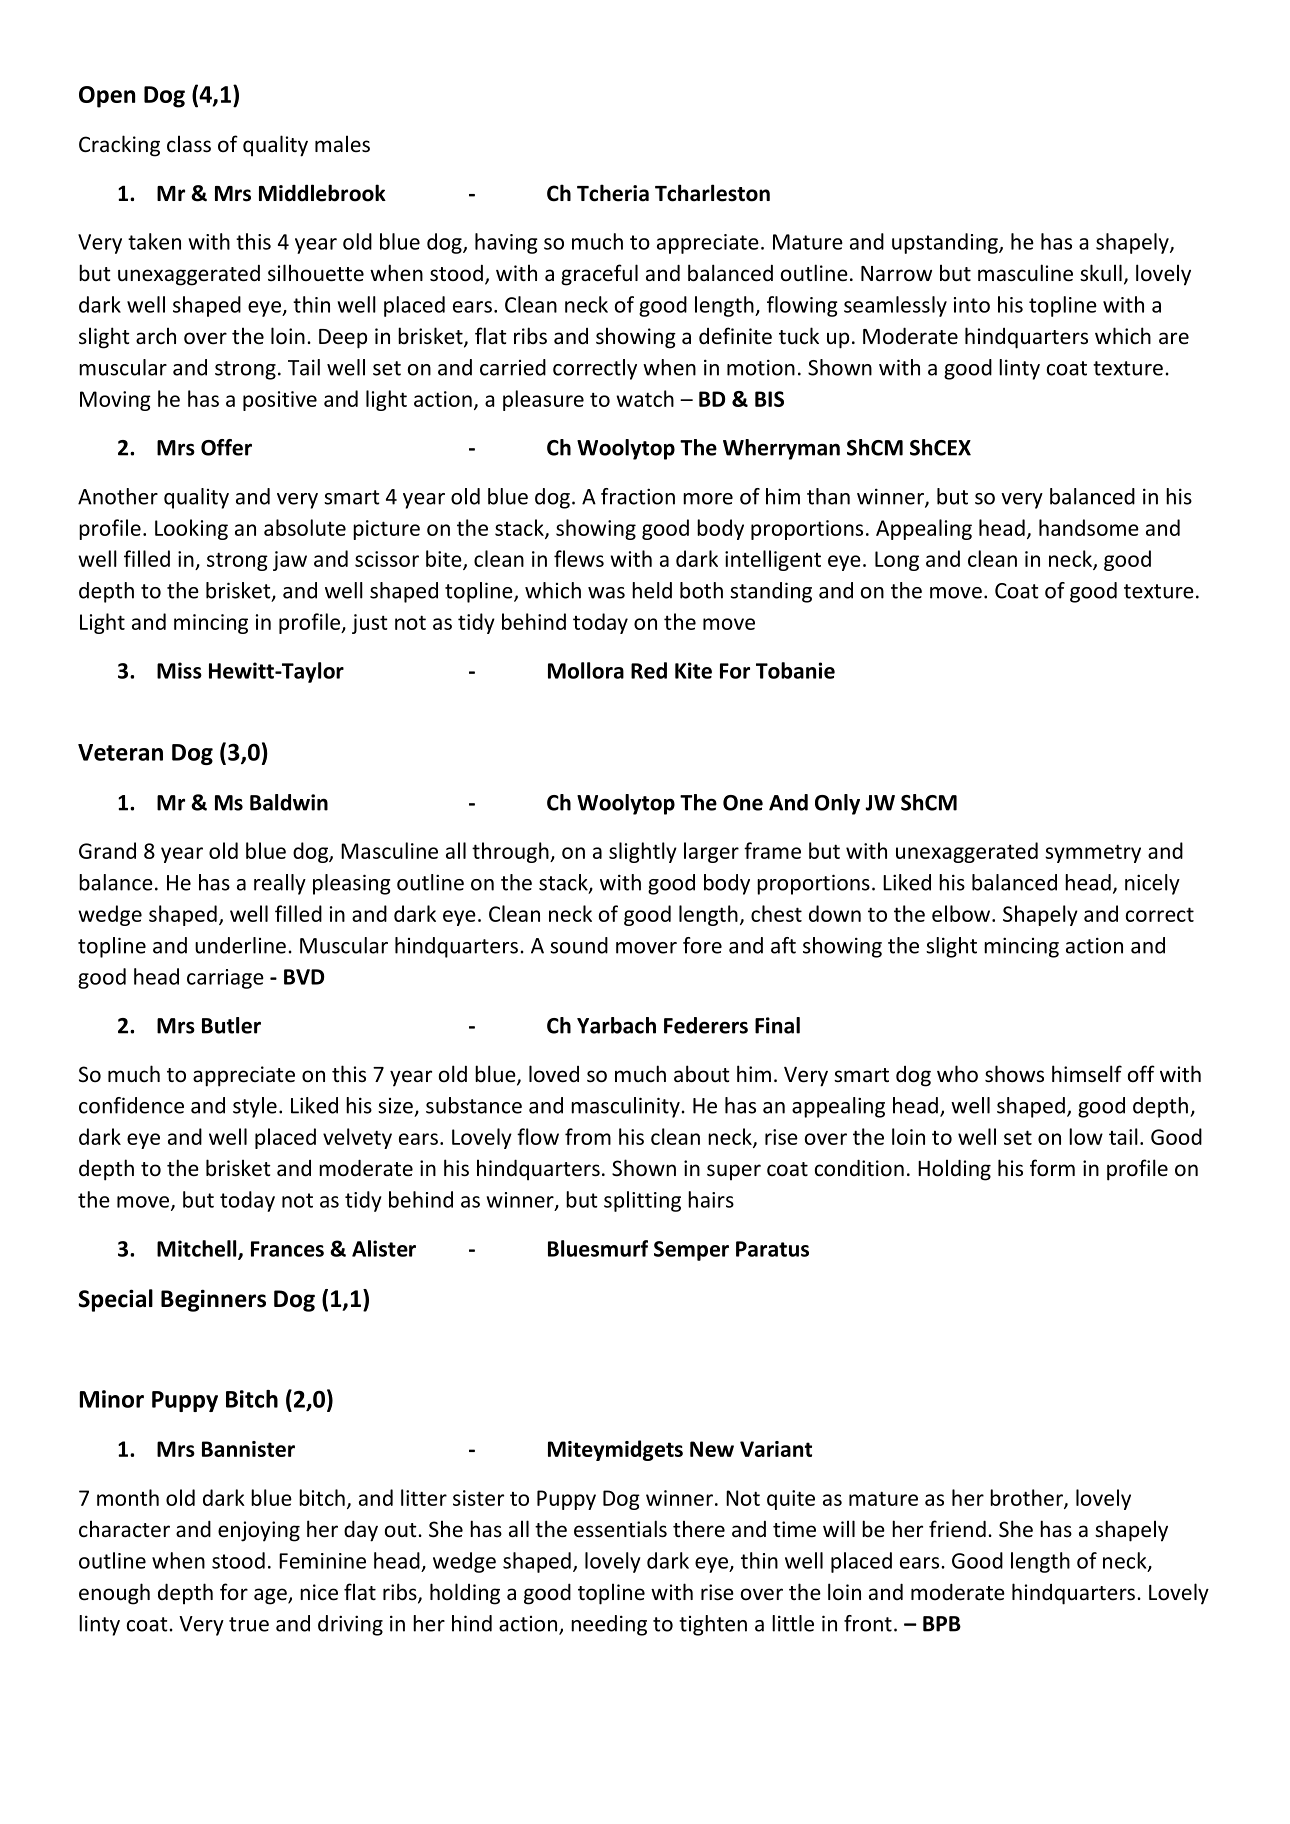  Describe the element at coordinates (599, 275) in the screenshot. I see `graceful` at that location.
